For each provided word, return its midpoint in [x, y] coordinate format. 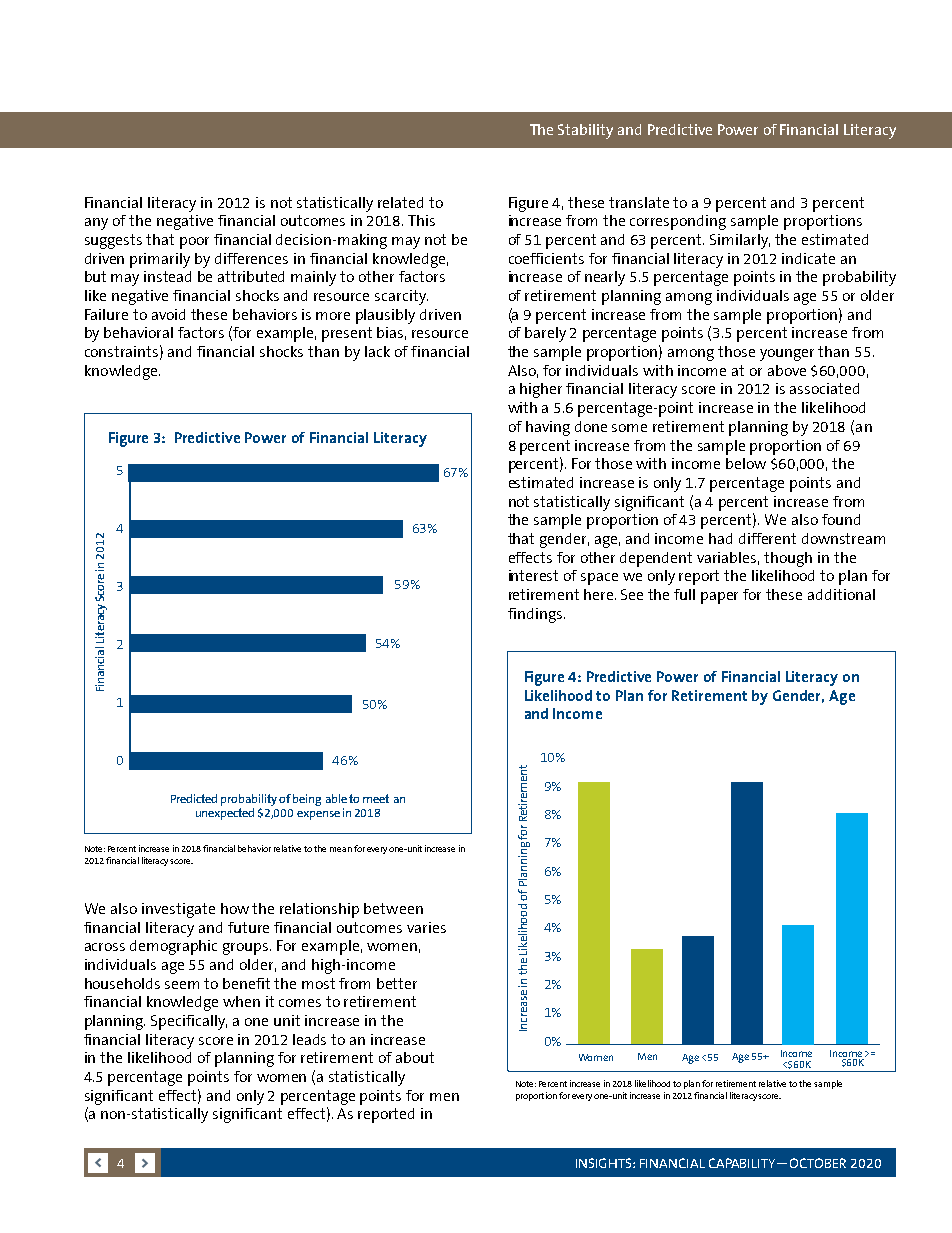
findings [535, 615]
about [415, 1057]
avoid [168, 314]
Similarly [740, 241]
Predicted [194, 798]
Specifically [189, 1022]
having [548, 428]
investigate [178, 910]
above [787, 370]
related [400, 202]
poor [194, 243]
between [393, 908]
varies [426, 927]
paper [719, 598]
